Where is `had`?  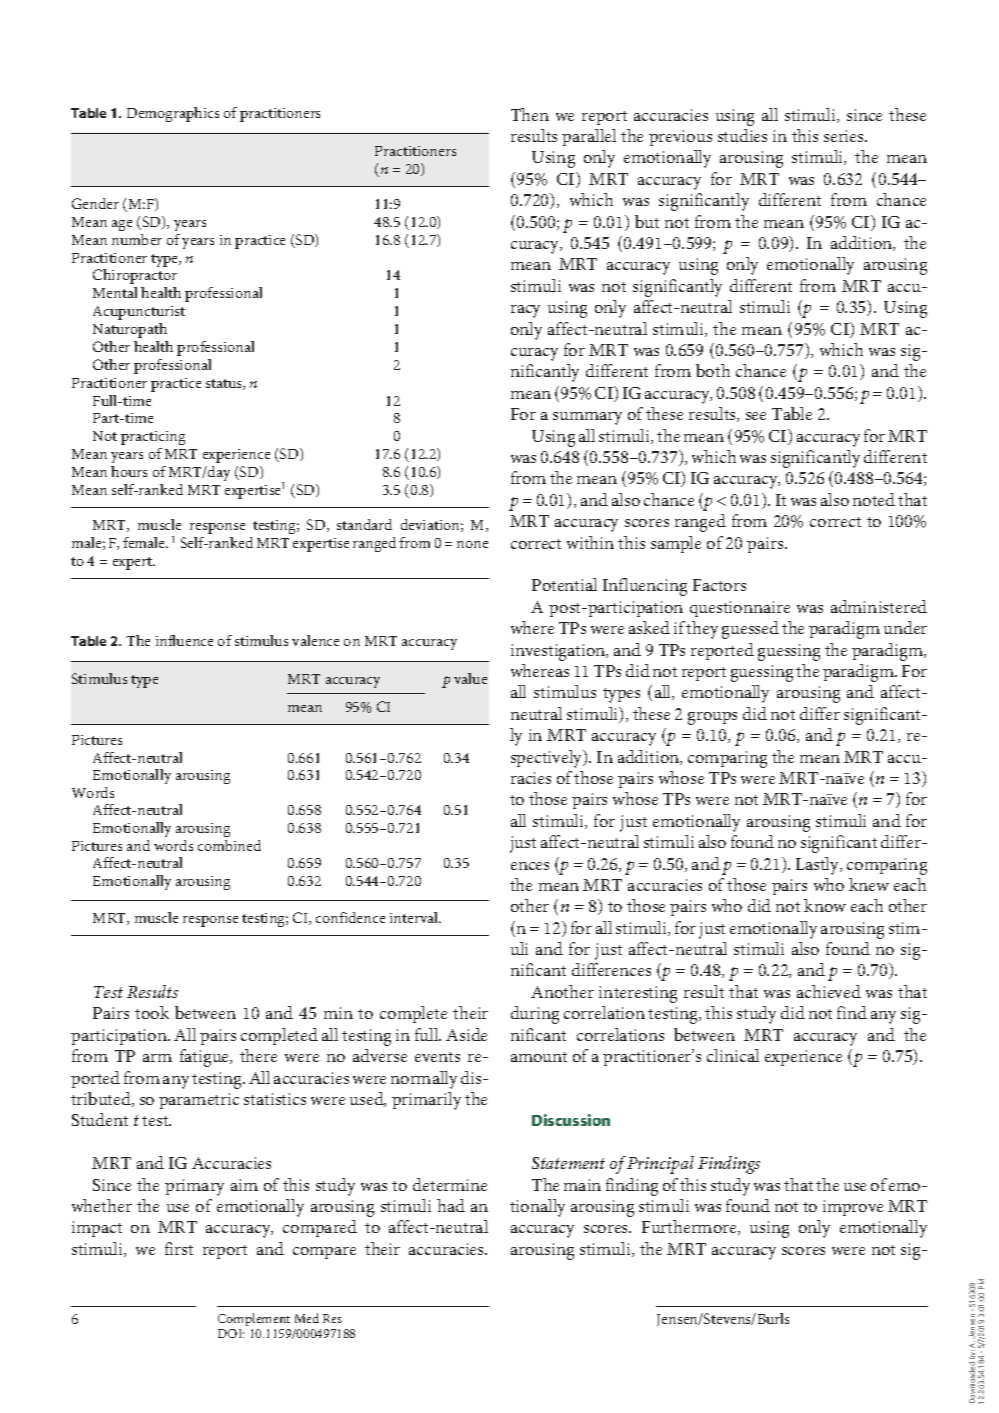 had is located at coordinates (451, 1205).
